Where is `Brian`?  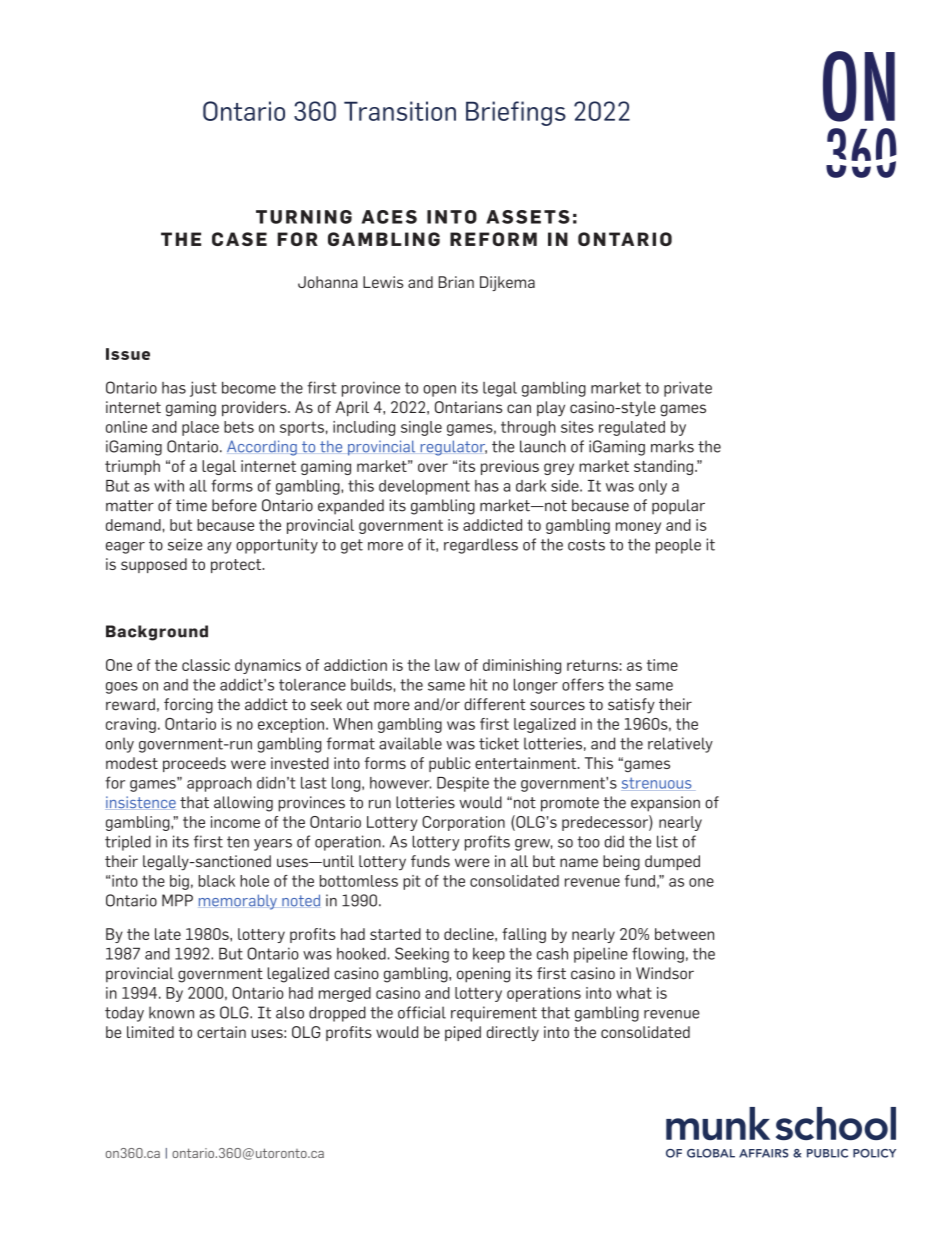 Brian is located at coordinates (456, 282).
